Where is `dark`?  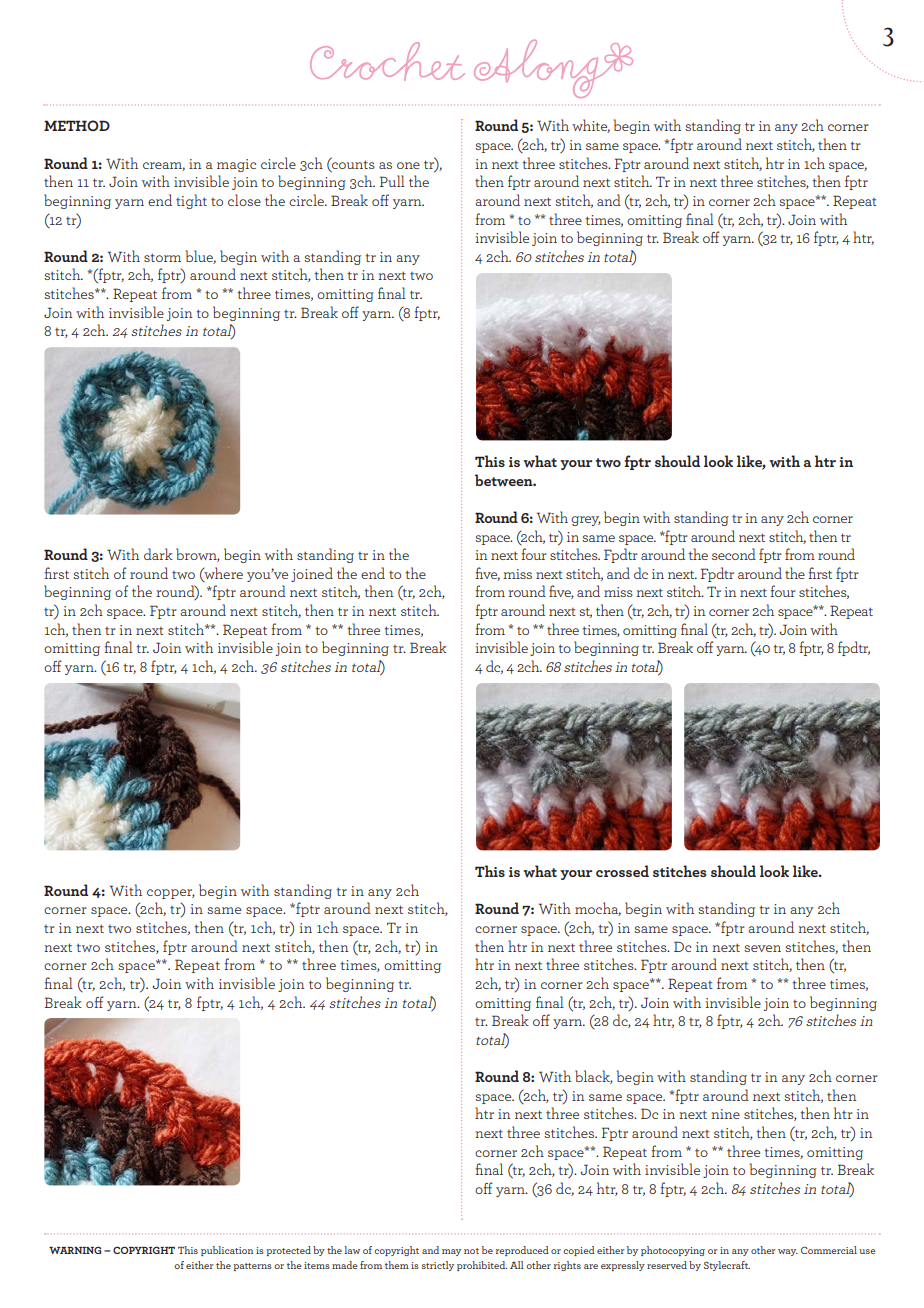 dark is located at coordinates (158, 554).
